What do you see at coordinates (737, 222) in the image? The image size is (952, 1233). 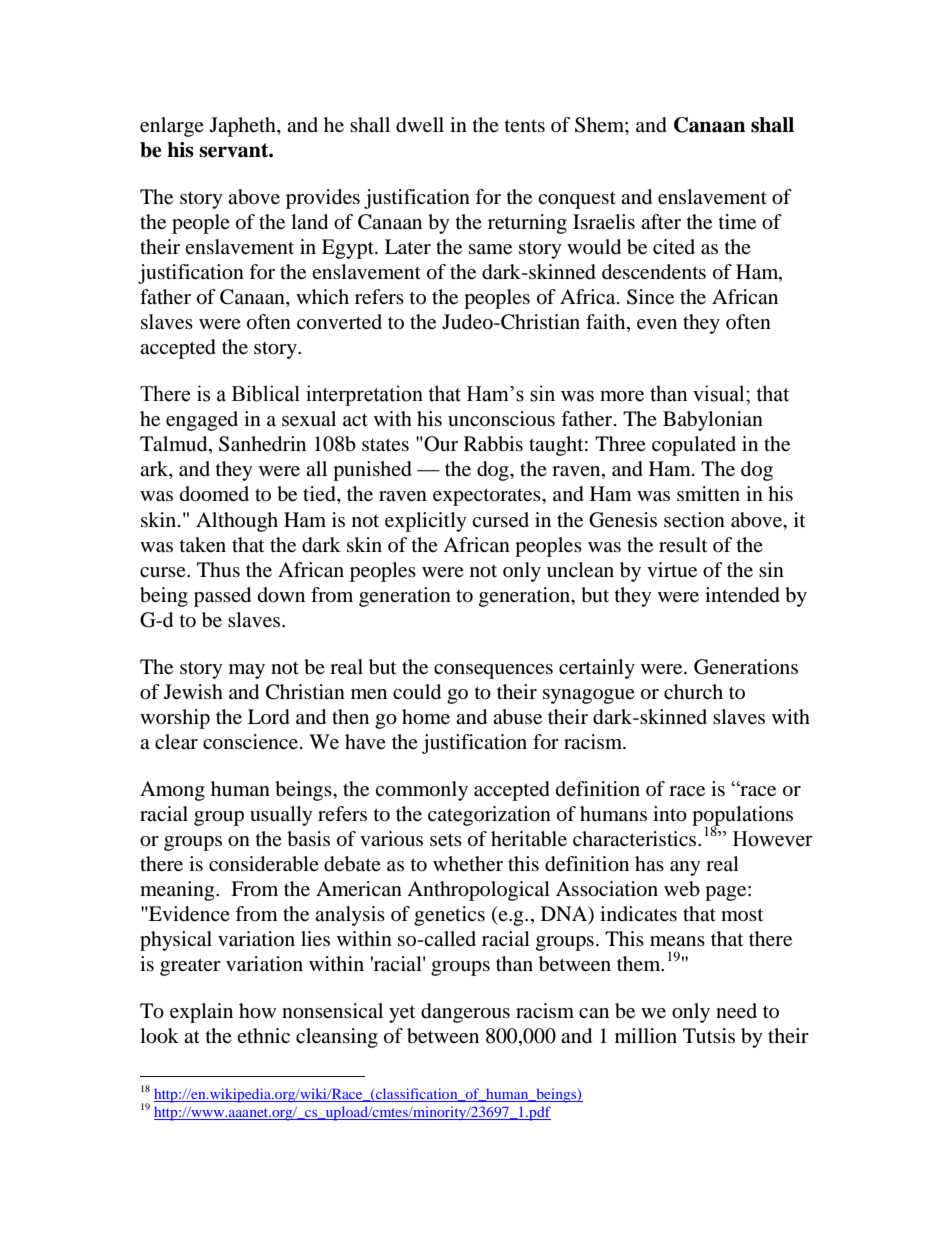 I see `time` at bounding box center [737, 222].
